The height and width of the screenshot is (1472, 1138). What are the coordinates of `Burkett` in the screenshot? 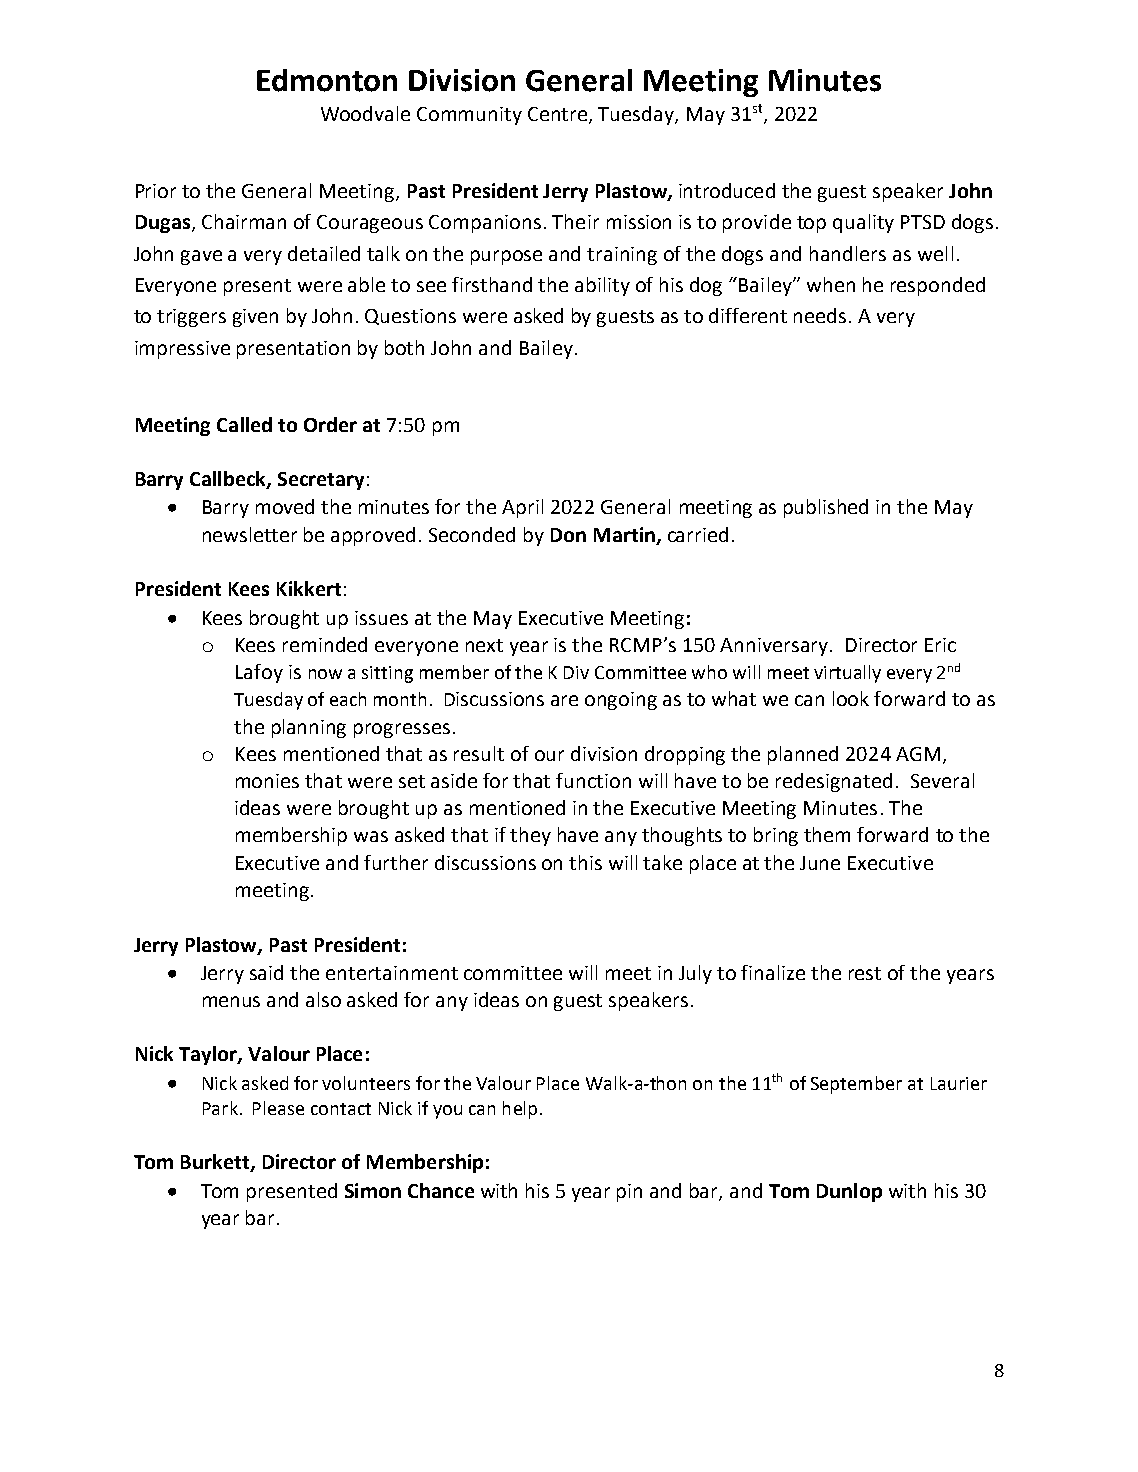 It's located at (216, 1163).
